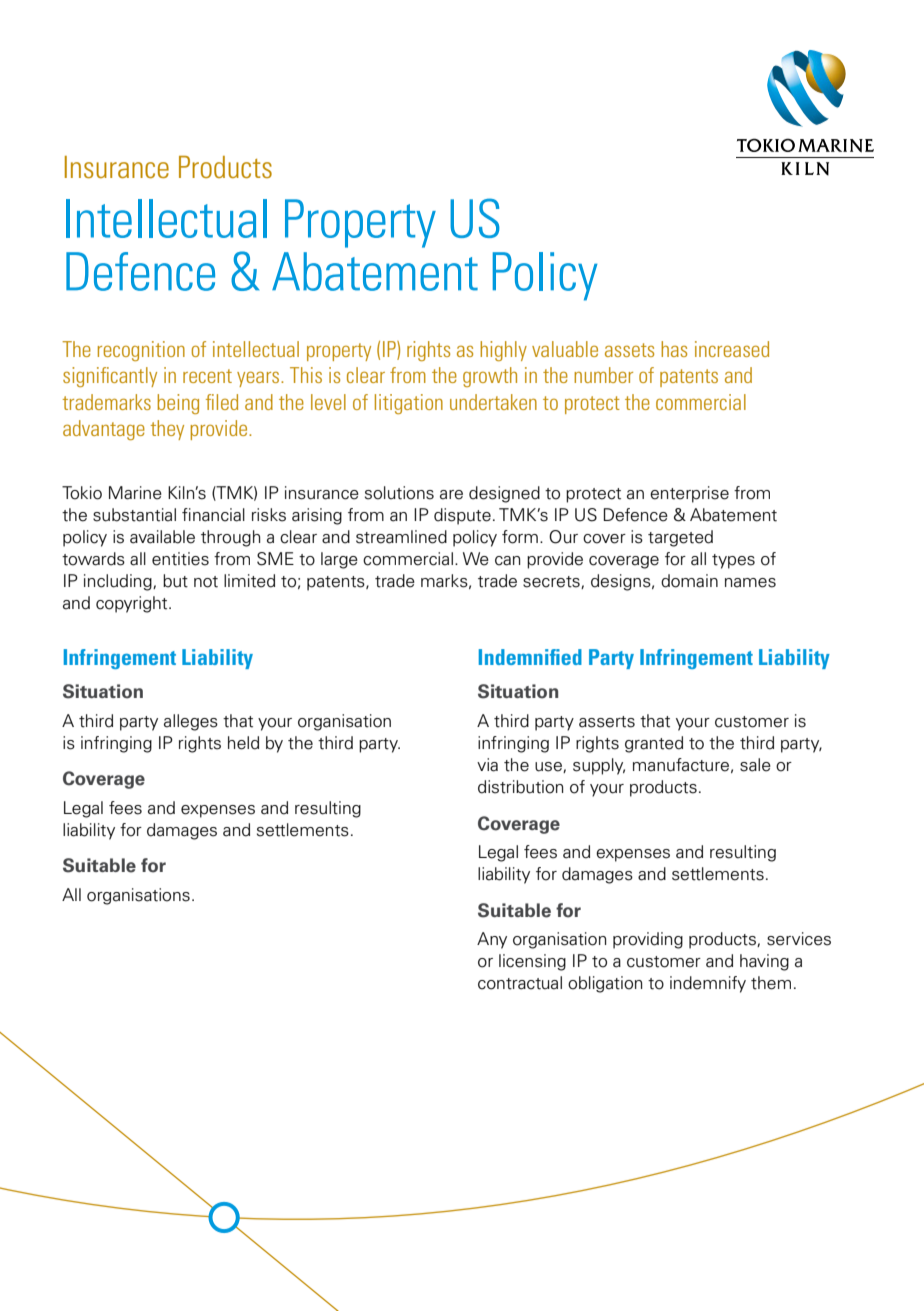 The width and height of the screenshot is (924, 1311). Describe the element at coordinates (733, 561) in the screenshot. I see `types` at that location.
